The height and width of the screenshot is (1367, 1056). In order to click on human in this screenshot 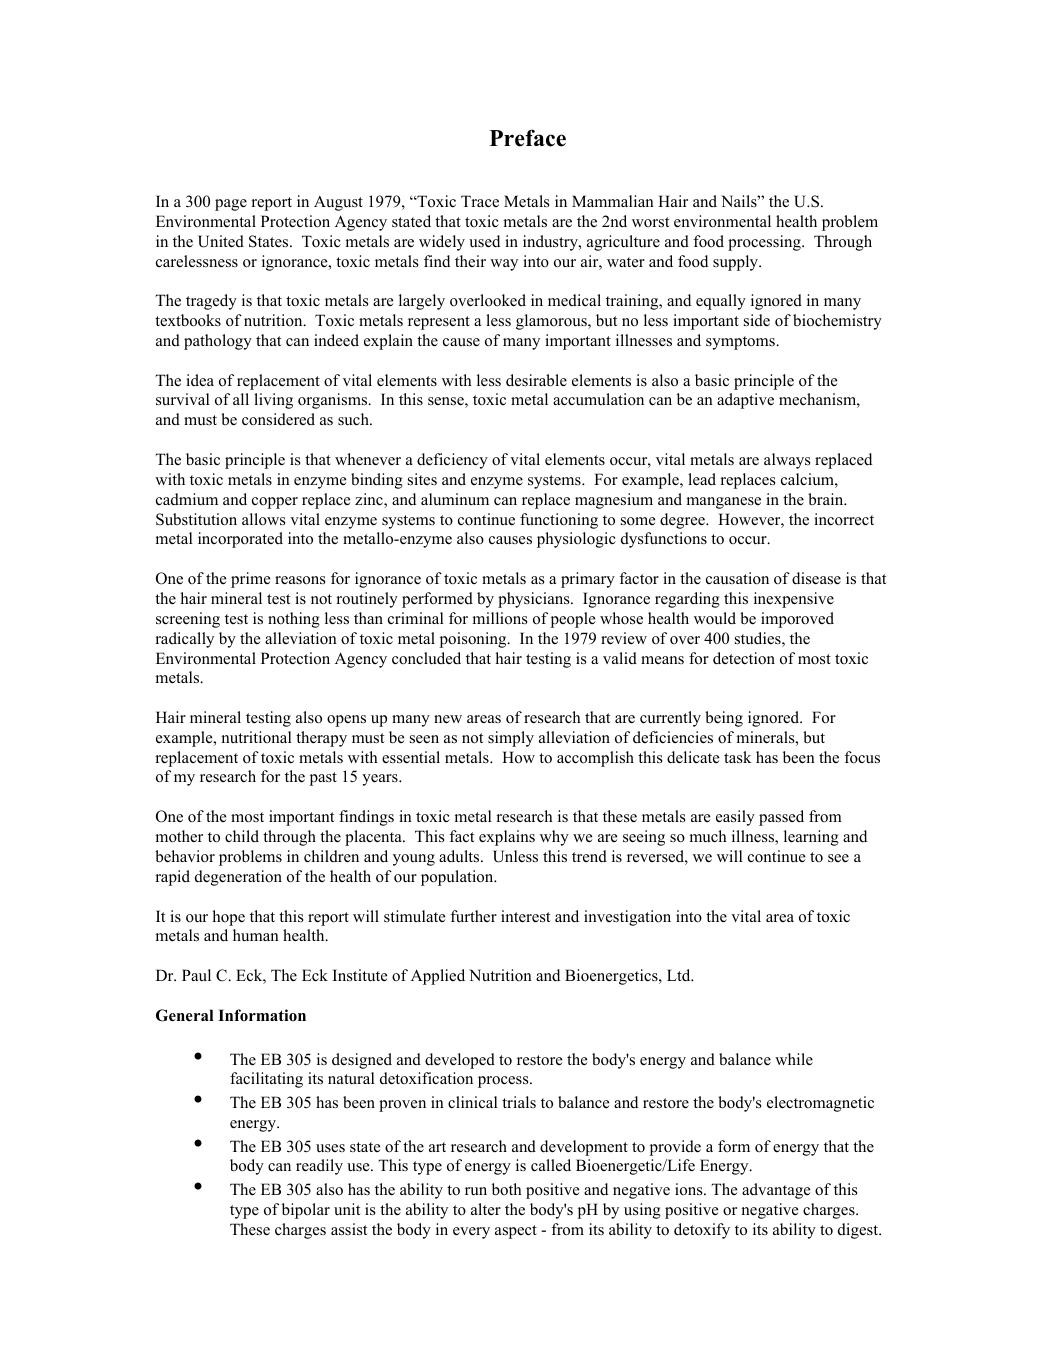, I will do `click(256, 935)`.
